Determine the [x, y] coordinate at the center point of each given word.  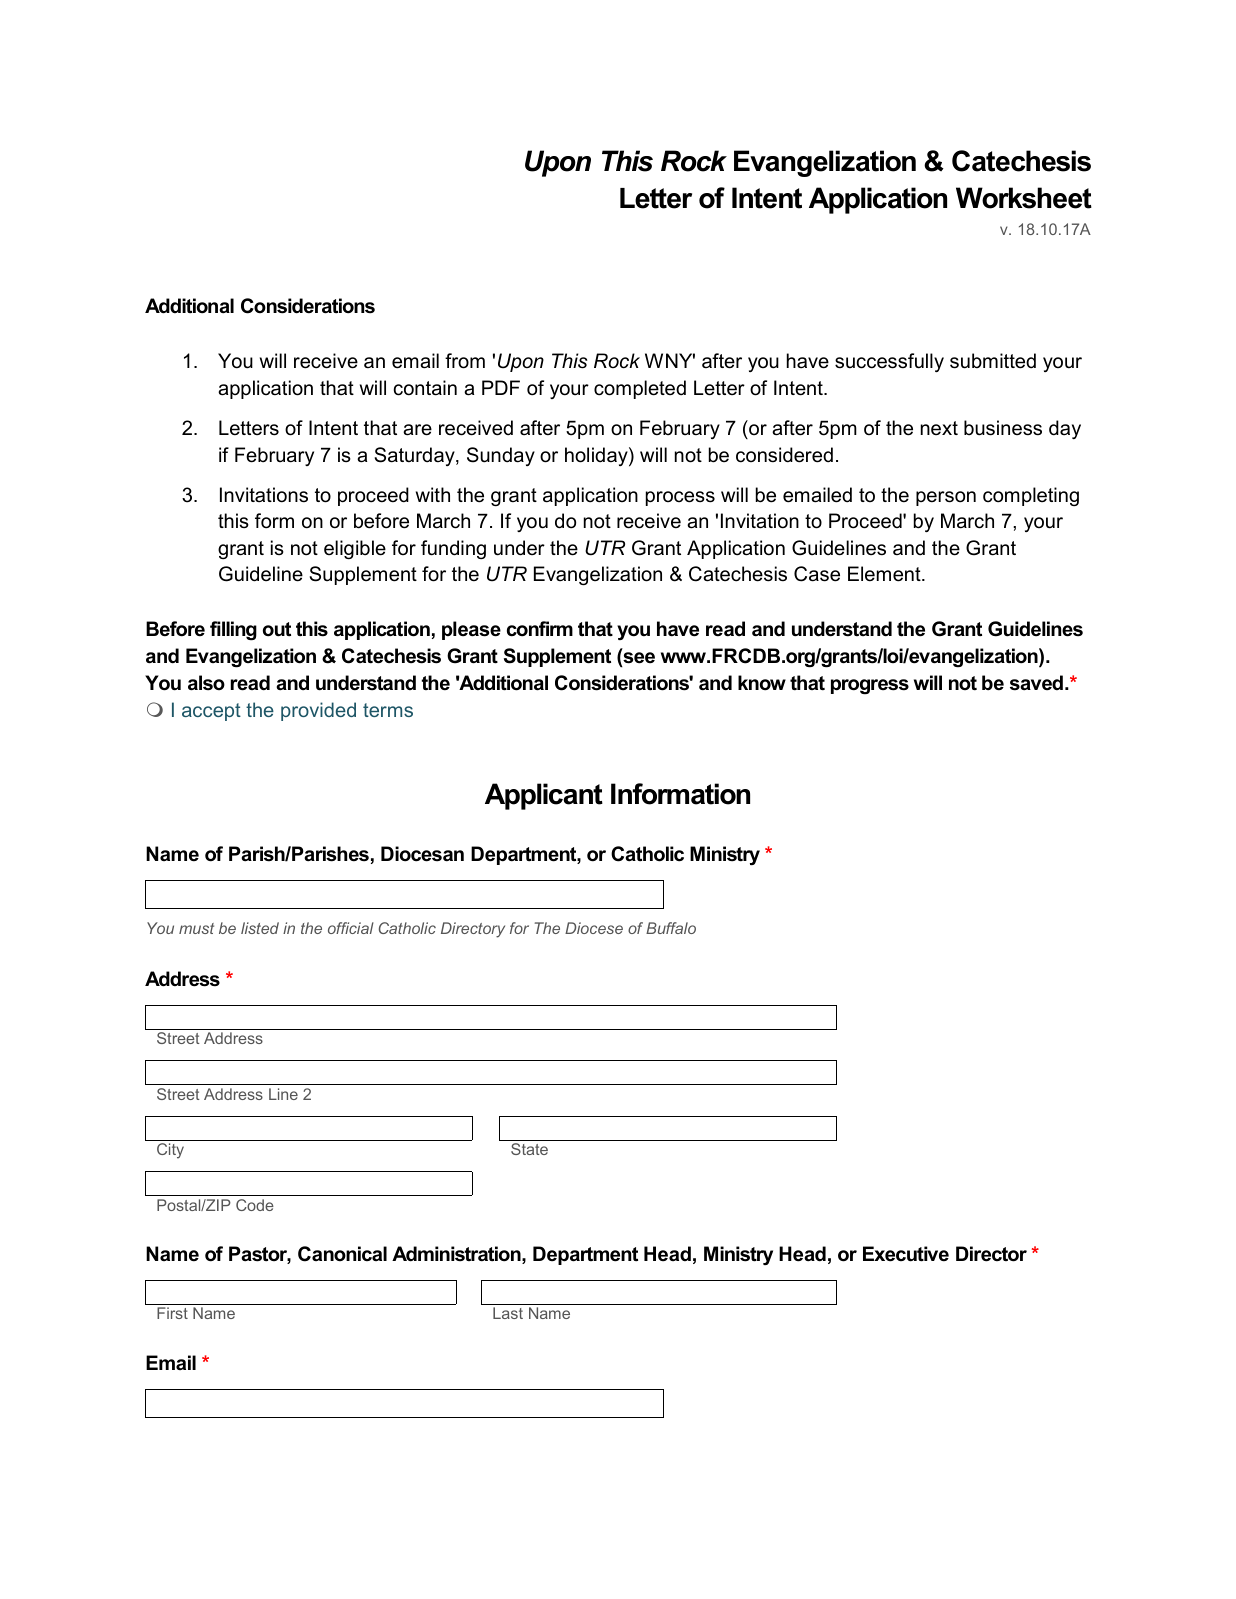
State [529, 1149]
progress [870, 687]
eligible [355, 549]
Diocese [594, 928]
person [946, 498]
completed [640, 389]
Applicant [544, 796]
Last [508, 1313]
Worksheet [1024, 198]
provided [318, 711]
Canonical [342, 1254]
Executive [906, 1254]
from [465, 361]
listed [260, 928]
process [680, 498]
